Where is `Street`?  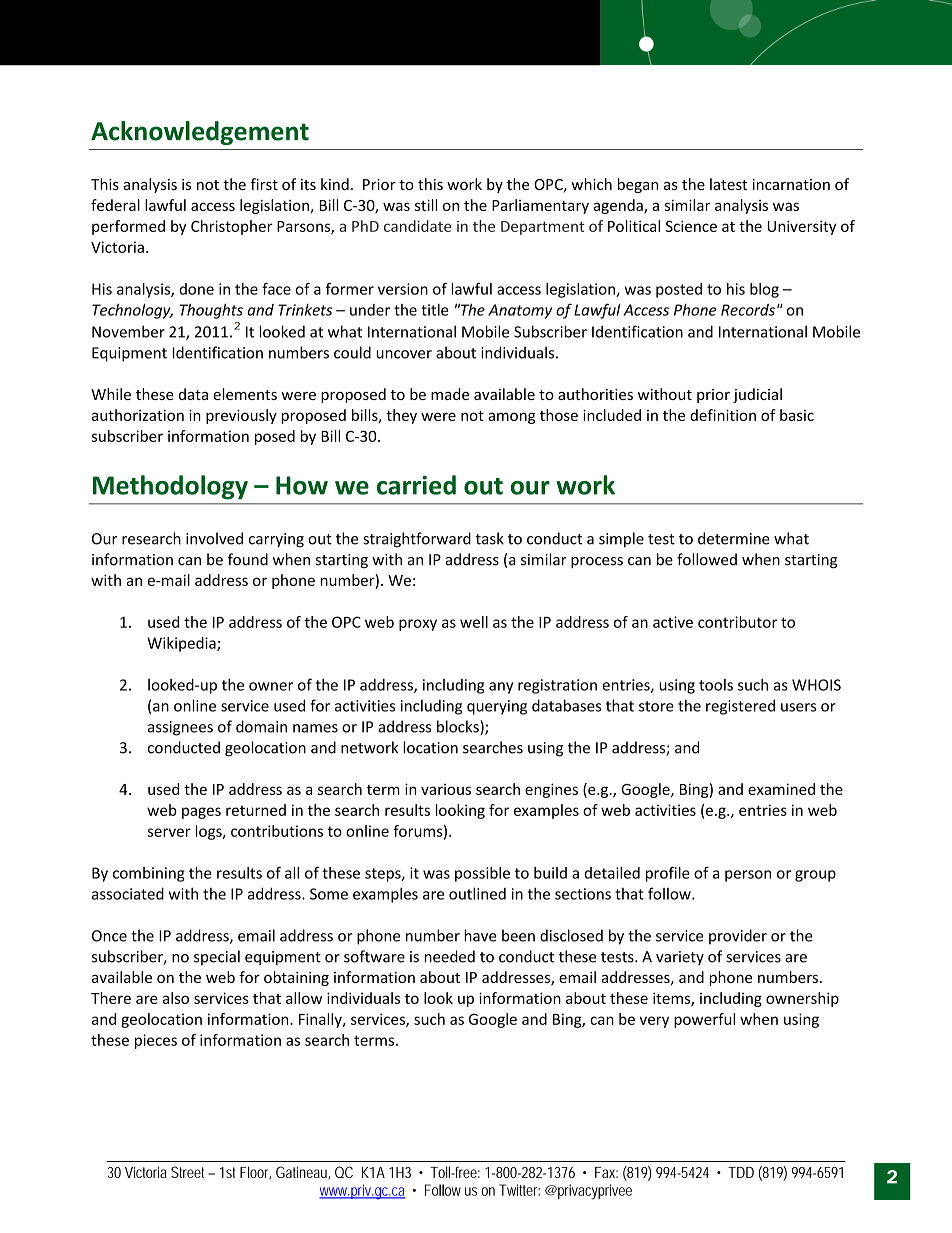 Street is located at coordinates (190, 1172).
